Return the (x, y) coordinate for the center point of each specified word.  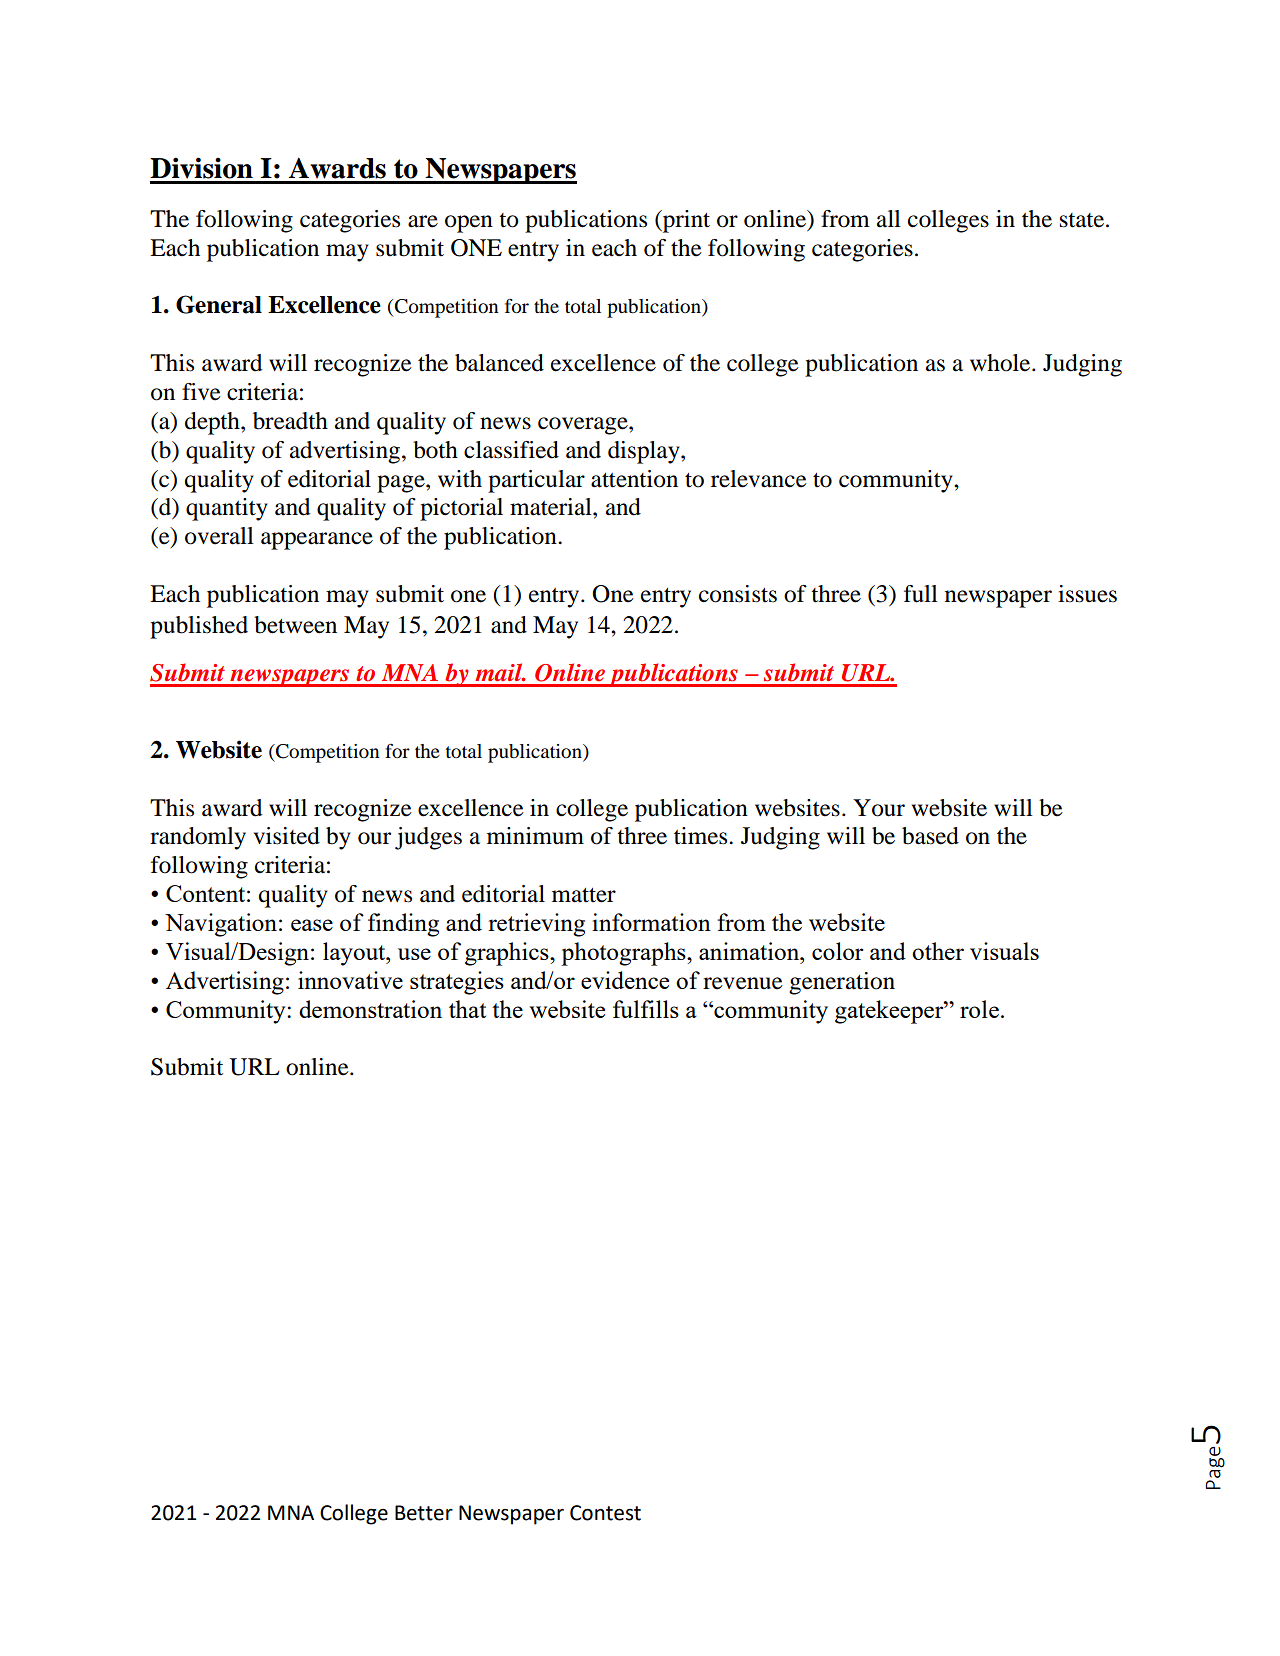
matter (584, 895)
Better (424, 1513)
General (219, 304)
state (1083, 220)
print (685, 221)
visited (287, 836)
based (930, 836)
